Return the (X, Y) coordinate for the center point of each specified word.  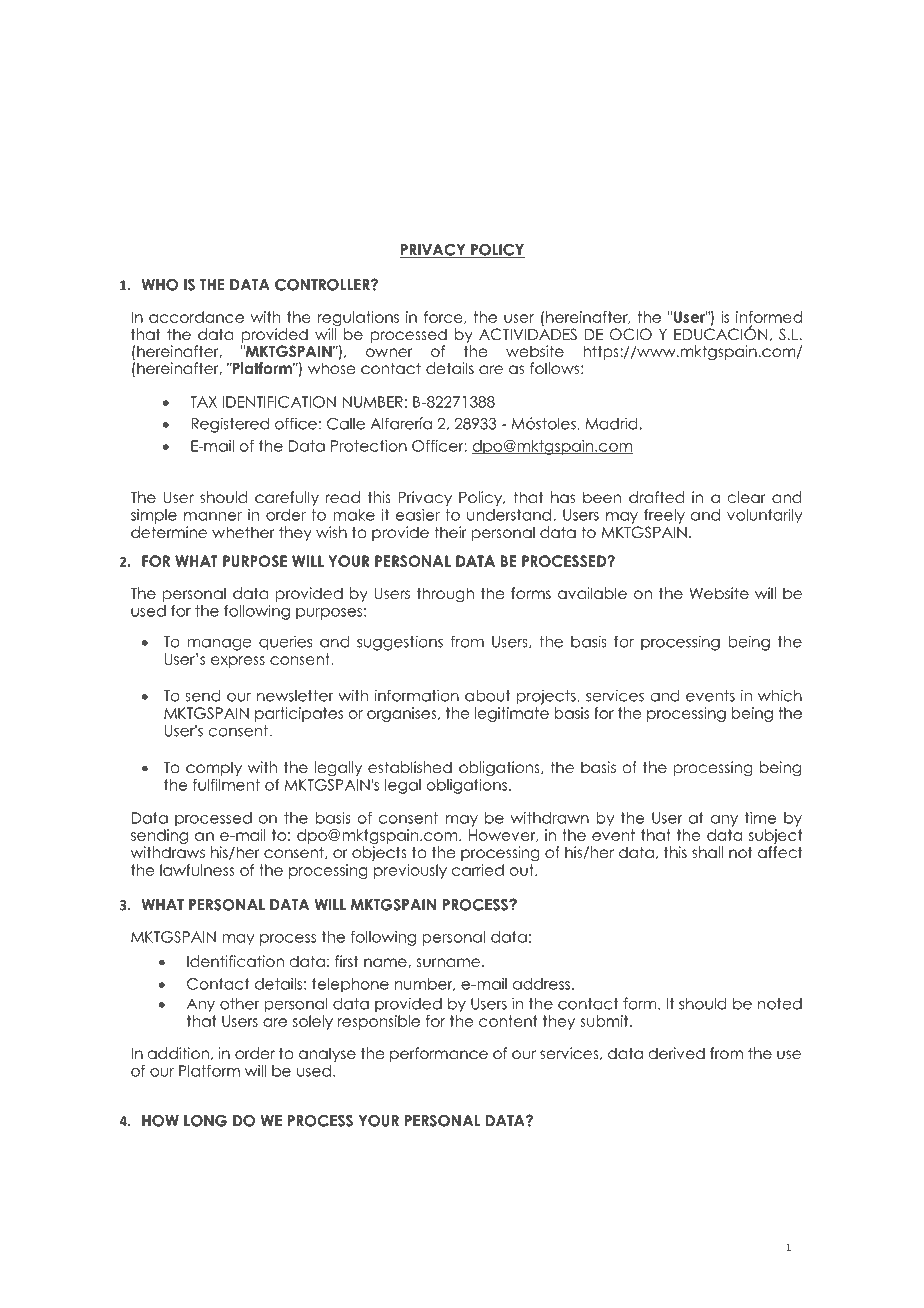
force (444, 317)
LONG (205, 1121)
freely (664, 516)
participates (299, 714)
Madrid (612, 423)
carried (478, 870)
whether (243, 532)
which (780, 695)
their (450, 532)
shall (707, 852)
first (347, 961)
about (487, 696)
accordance (196, 317)
